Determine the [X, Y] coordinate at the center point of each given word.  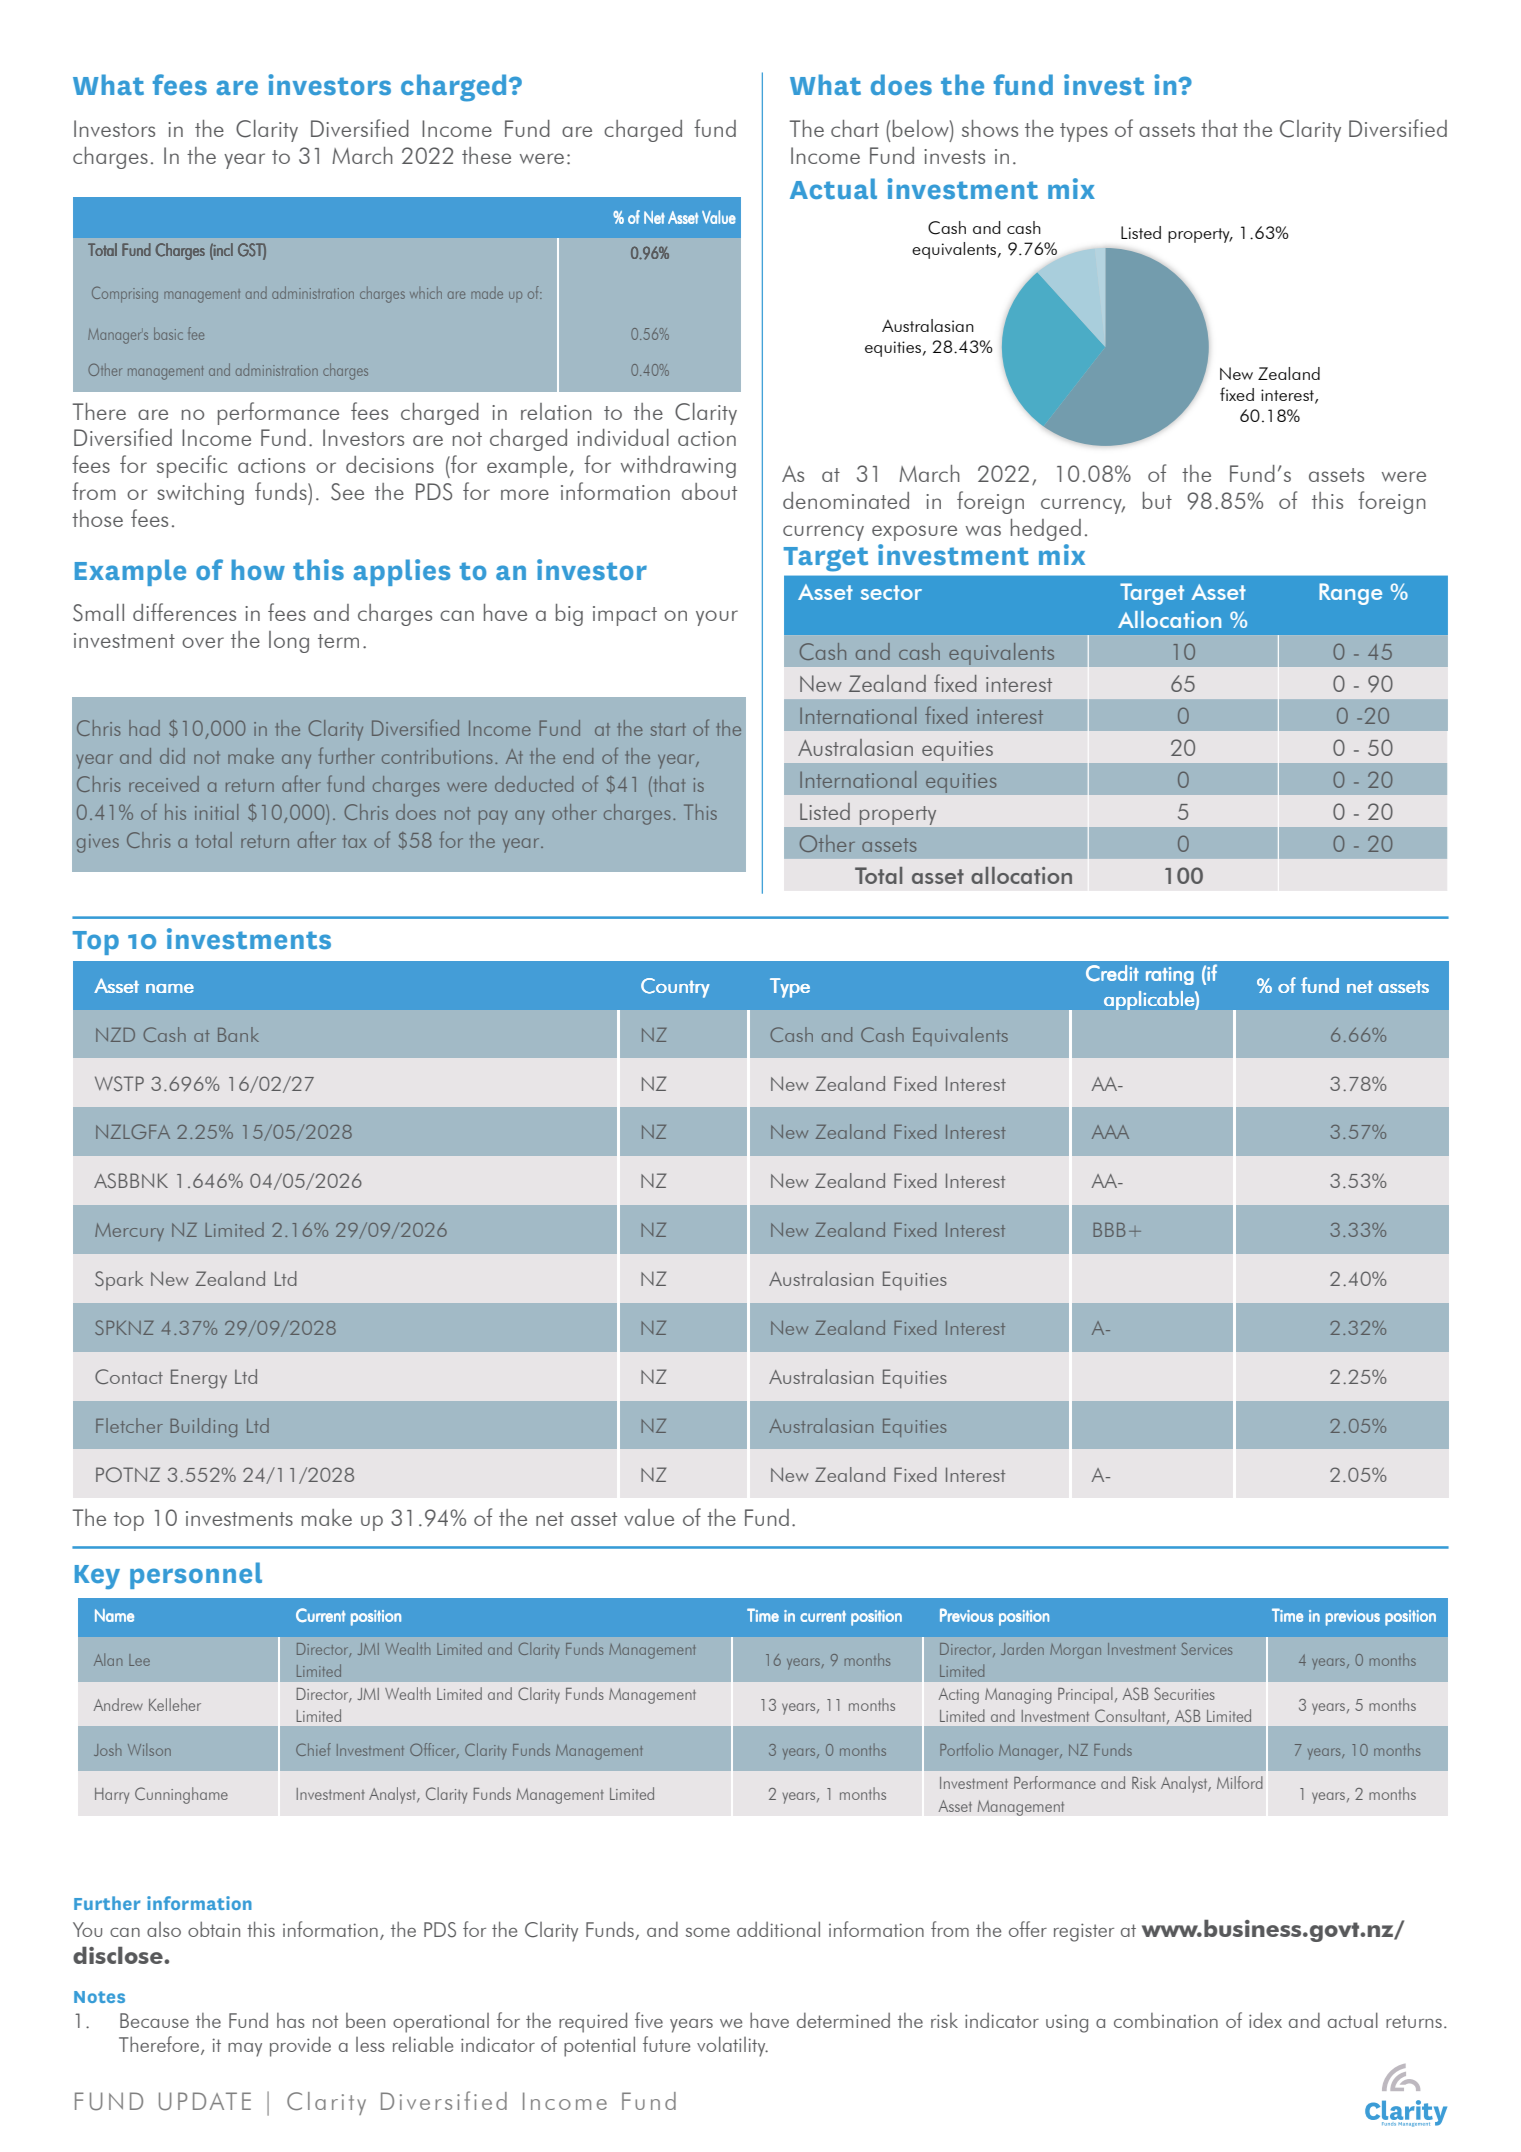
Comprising [125, 295]
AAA [1110, 1132]
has [291, 2020]
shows [990, 128]
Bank [238, 1034]
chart [855, 128]
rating [1170, 976]
